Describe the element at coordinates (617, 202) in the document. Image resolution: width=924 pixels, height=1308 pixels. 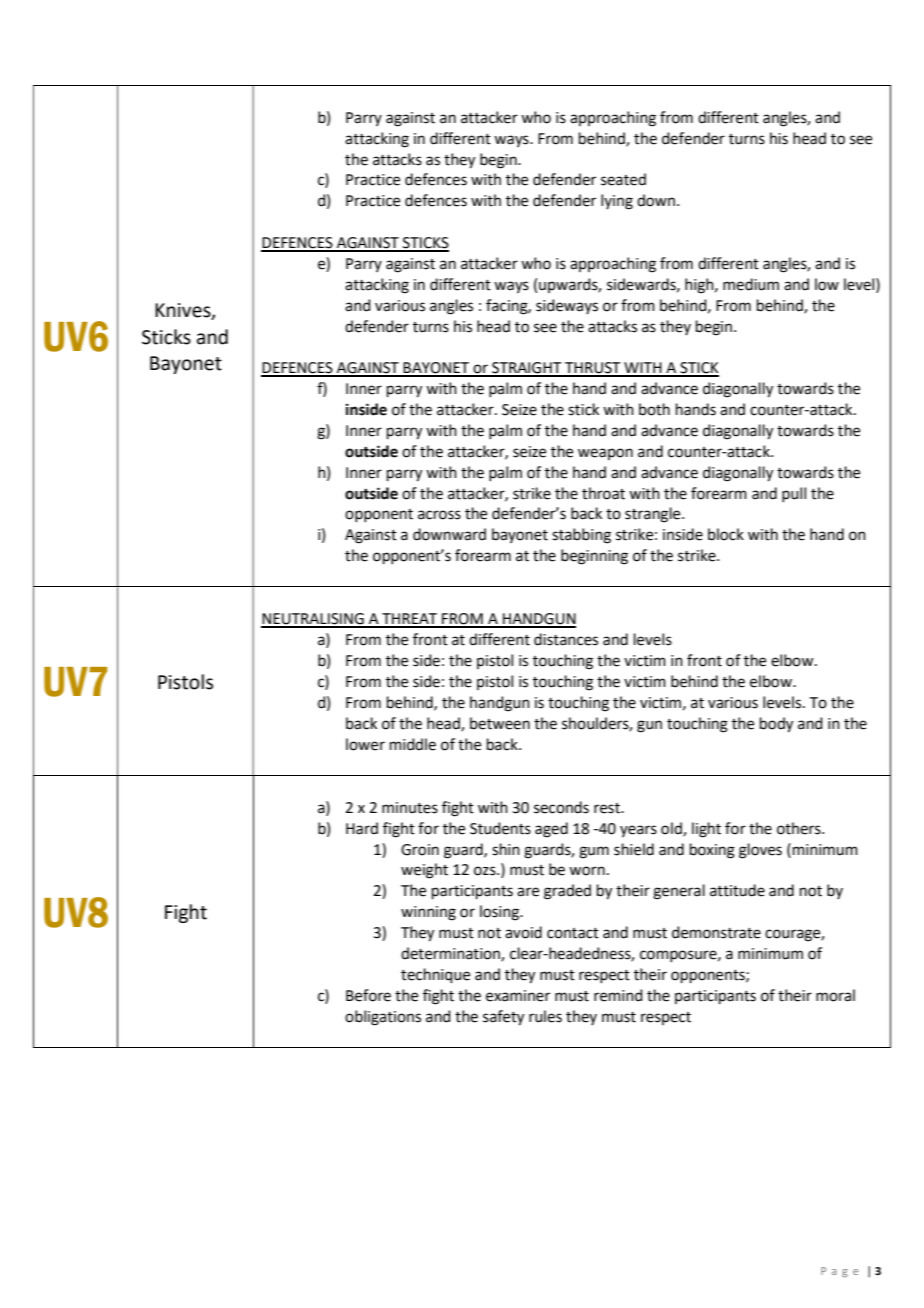
I see `lying` at that location.
